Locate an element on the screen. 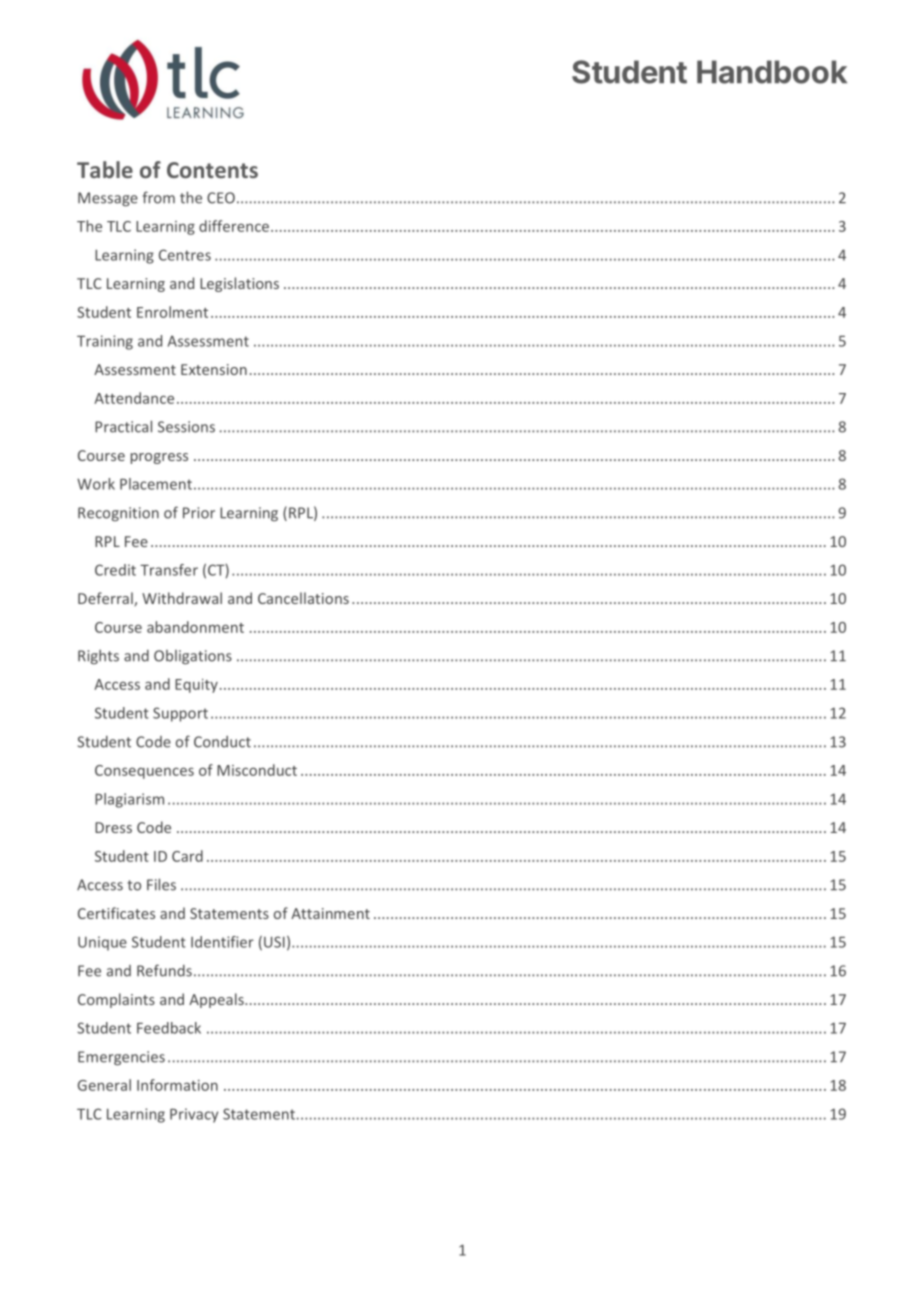 The image size is (924, 1308). Appeals is located at coordinates (217, 1000).
